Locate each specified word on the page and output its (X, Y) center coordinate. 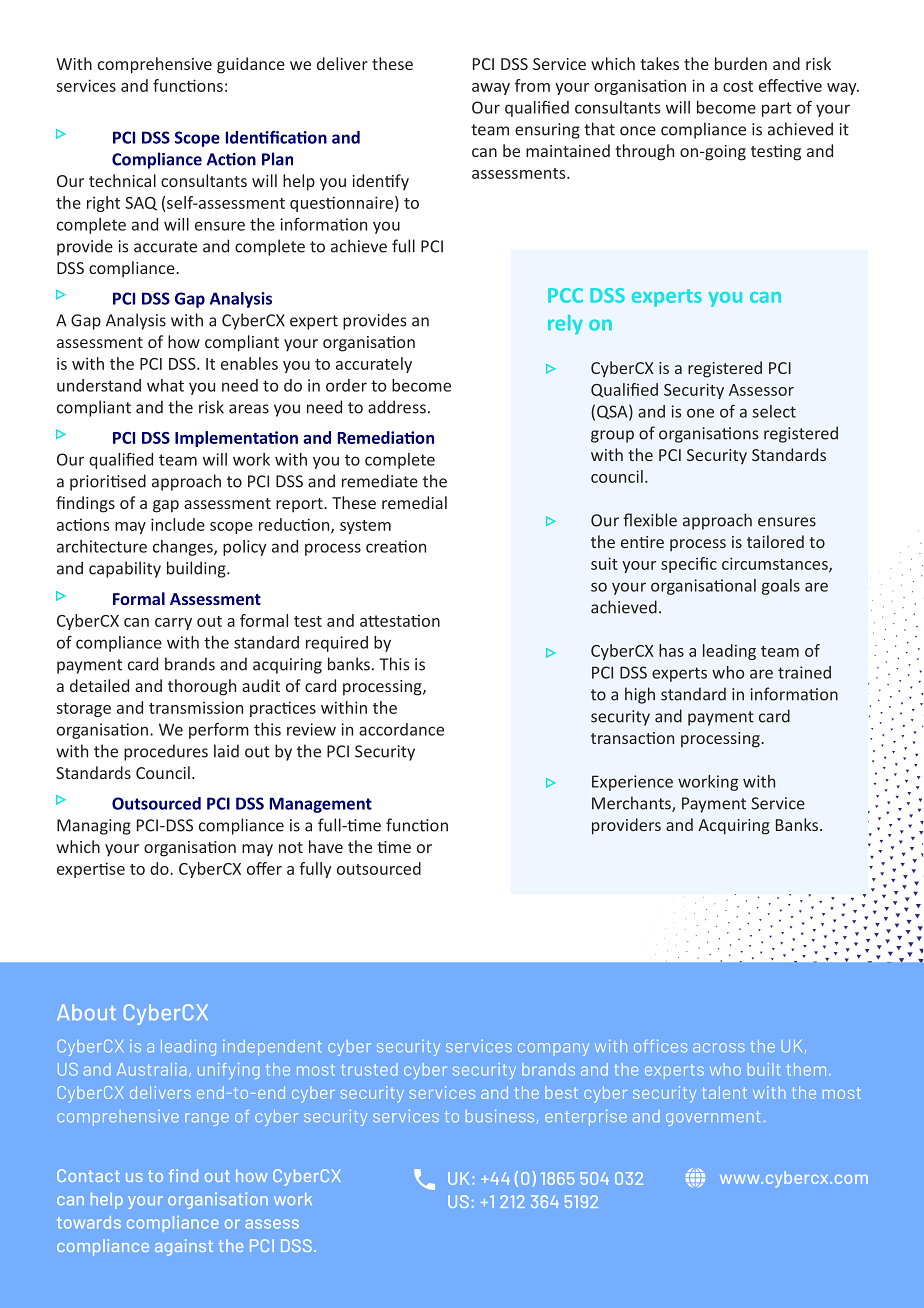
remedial (414, 502)
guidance (251, 65)
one (700, 413)
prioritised (108, 482)
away (491, 89)
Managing (94, 827)
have (326, 846)
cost (738, 86)
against (184, 1247)
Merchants (632, 804)
